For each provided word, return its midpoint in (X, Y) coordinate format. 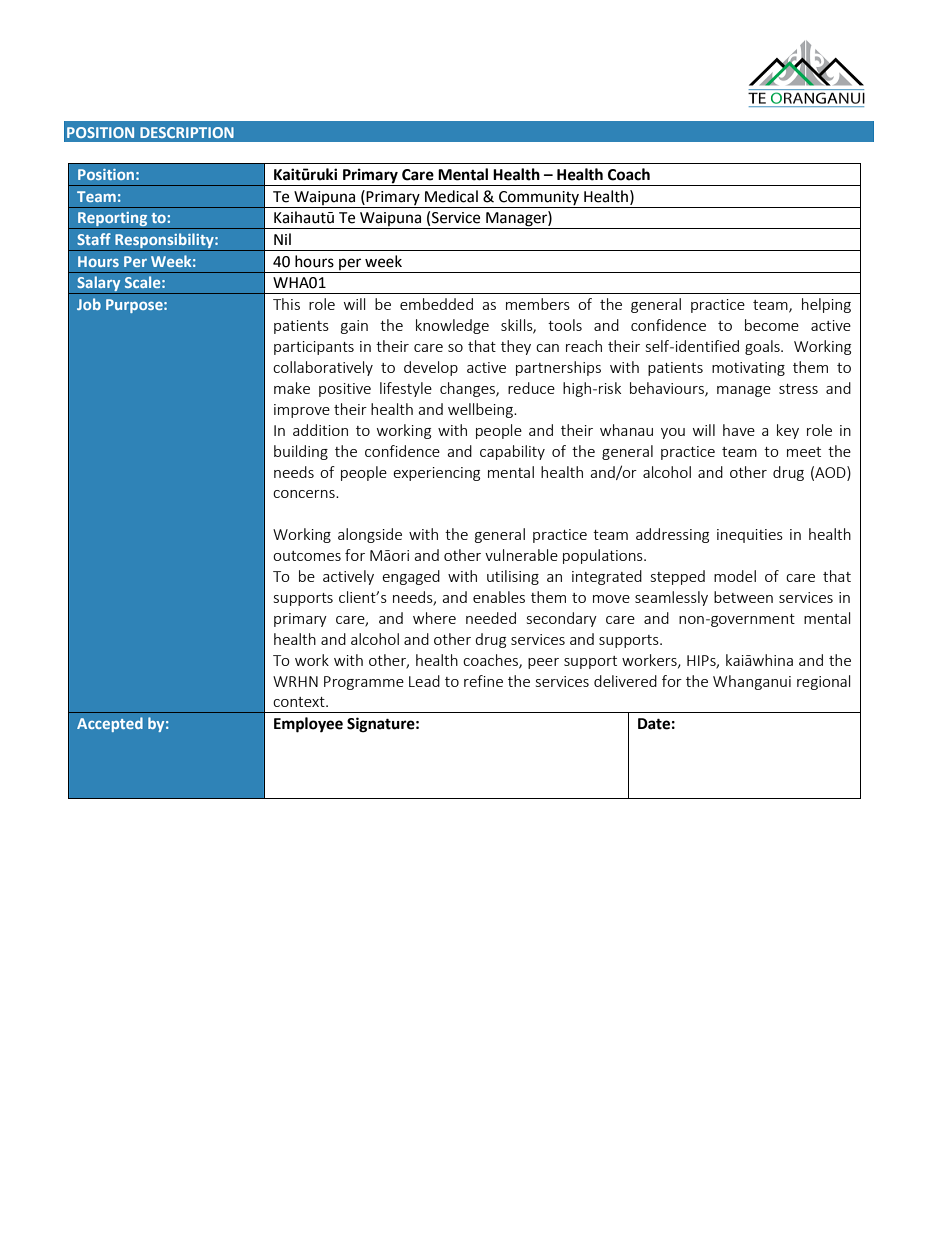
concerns (305, 494)
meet (804, 452)
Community (539, 198)
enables (499, 597)
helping (826, 305)
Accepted (110, 724)
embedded (436, 304)
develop (431, 368)
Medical (451, 196)
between (743, 597)
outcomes (307, 556)
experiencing (436, 474)
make (292, 388)
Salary (99, 285)
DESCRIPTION (187, 132)
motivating (748, 369)
